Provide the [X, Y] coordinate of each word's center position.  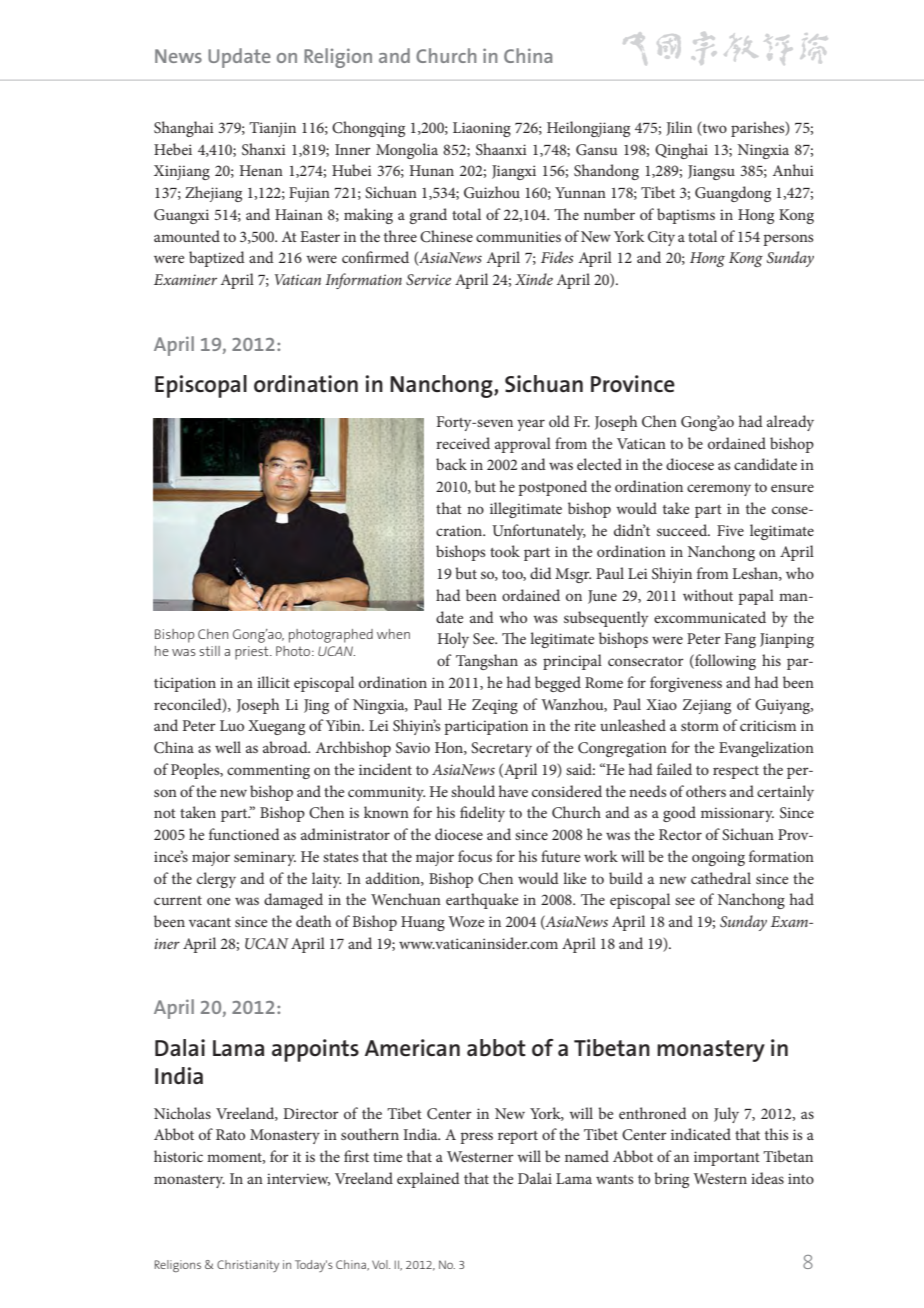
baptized [217, 259]
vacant [210, 922]
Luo [232, 725]
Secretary [501, 749]
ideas [767, 1178]
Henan [261, 170]
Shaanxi [501, 149]
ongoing [718, 858]
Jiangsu [711, 172]
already [790, 423]
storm [700, 726]
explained [428, 1180]
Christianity [248, 1266]
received [463, 443]
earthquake [482, 901]
